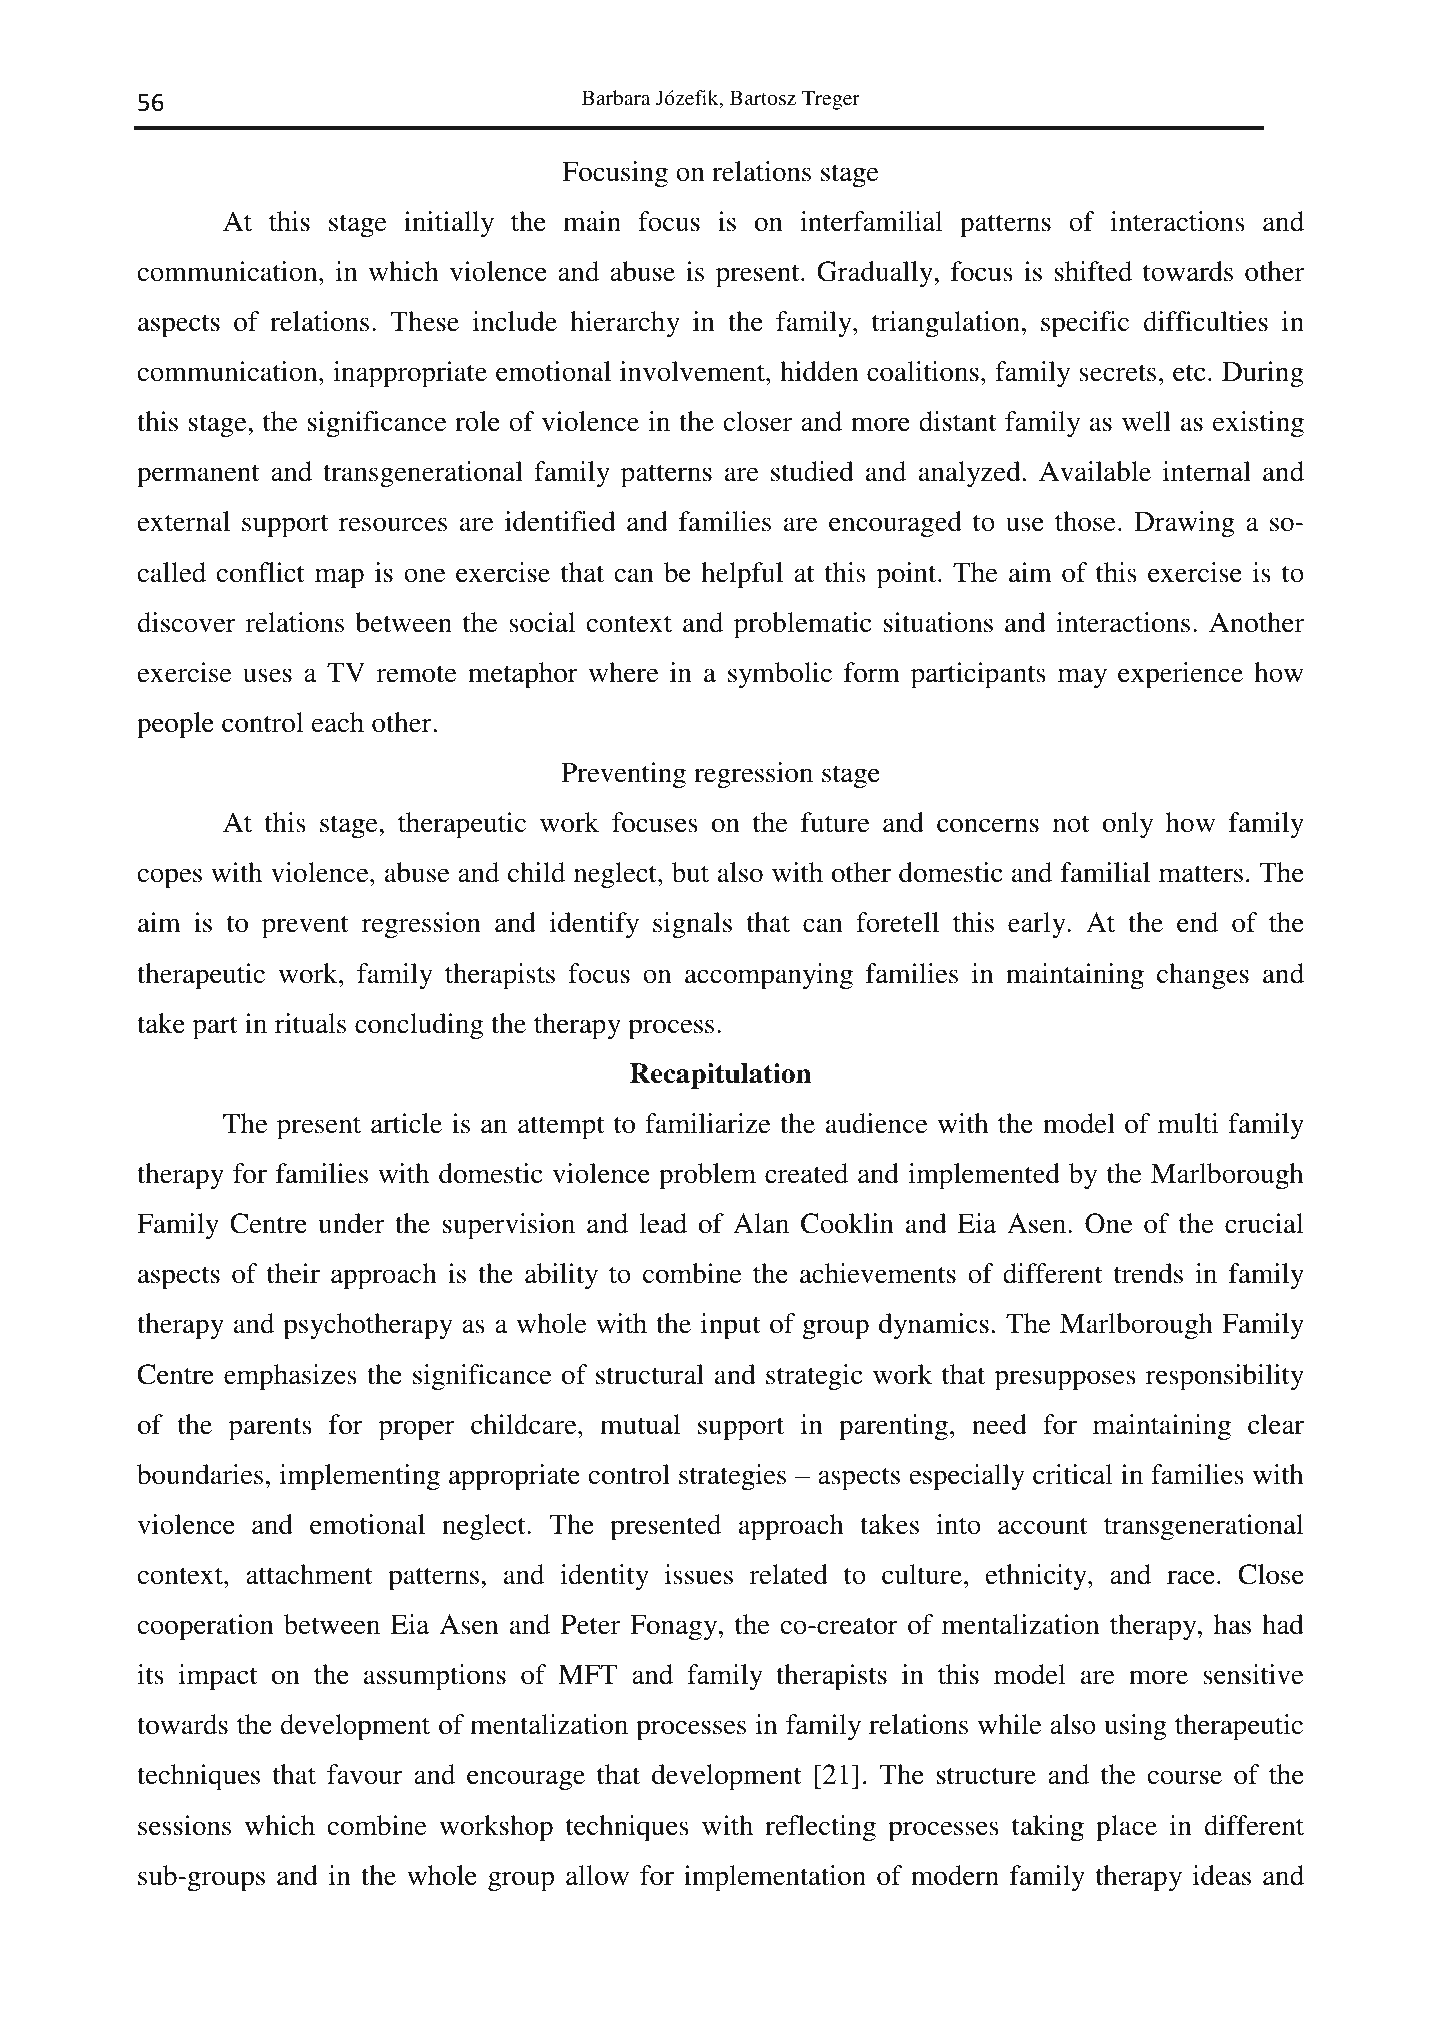 The image size is (1441, 2039). What do you see at coordinates (761, 1223) in the image?
I see `Alan` at bounding box center [761, 1223].
